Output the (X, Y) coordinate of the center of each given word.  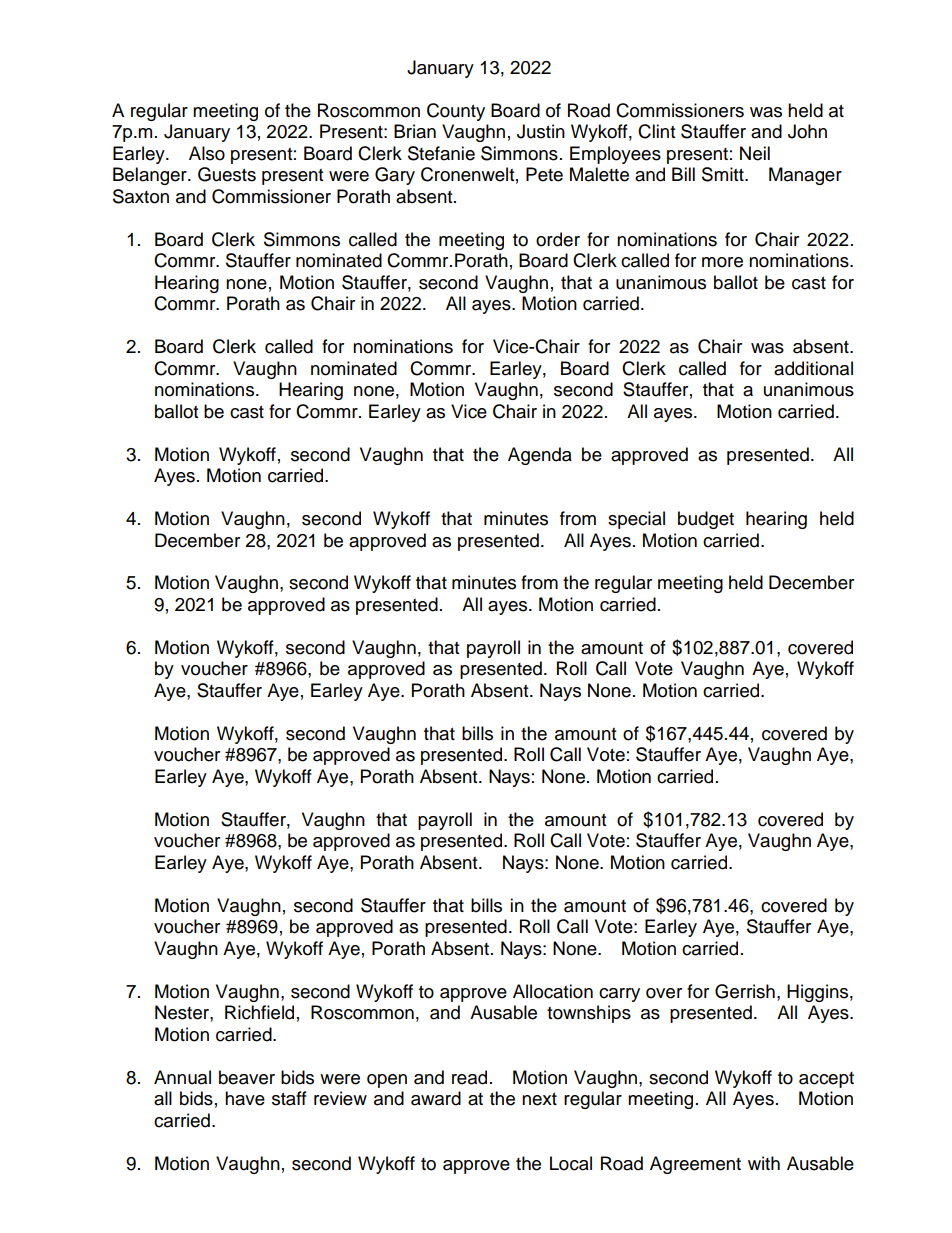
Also (207, 153)
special (636, 520)
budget (706, 520)
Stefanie (441, 153)
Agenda (540, 456)
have (245, 1098)
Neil (755, 153)
